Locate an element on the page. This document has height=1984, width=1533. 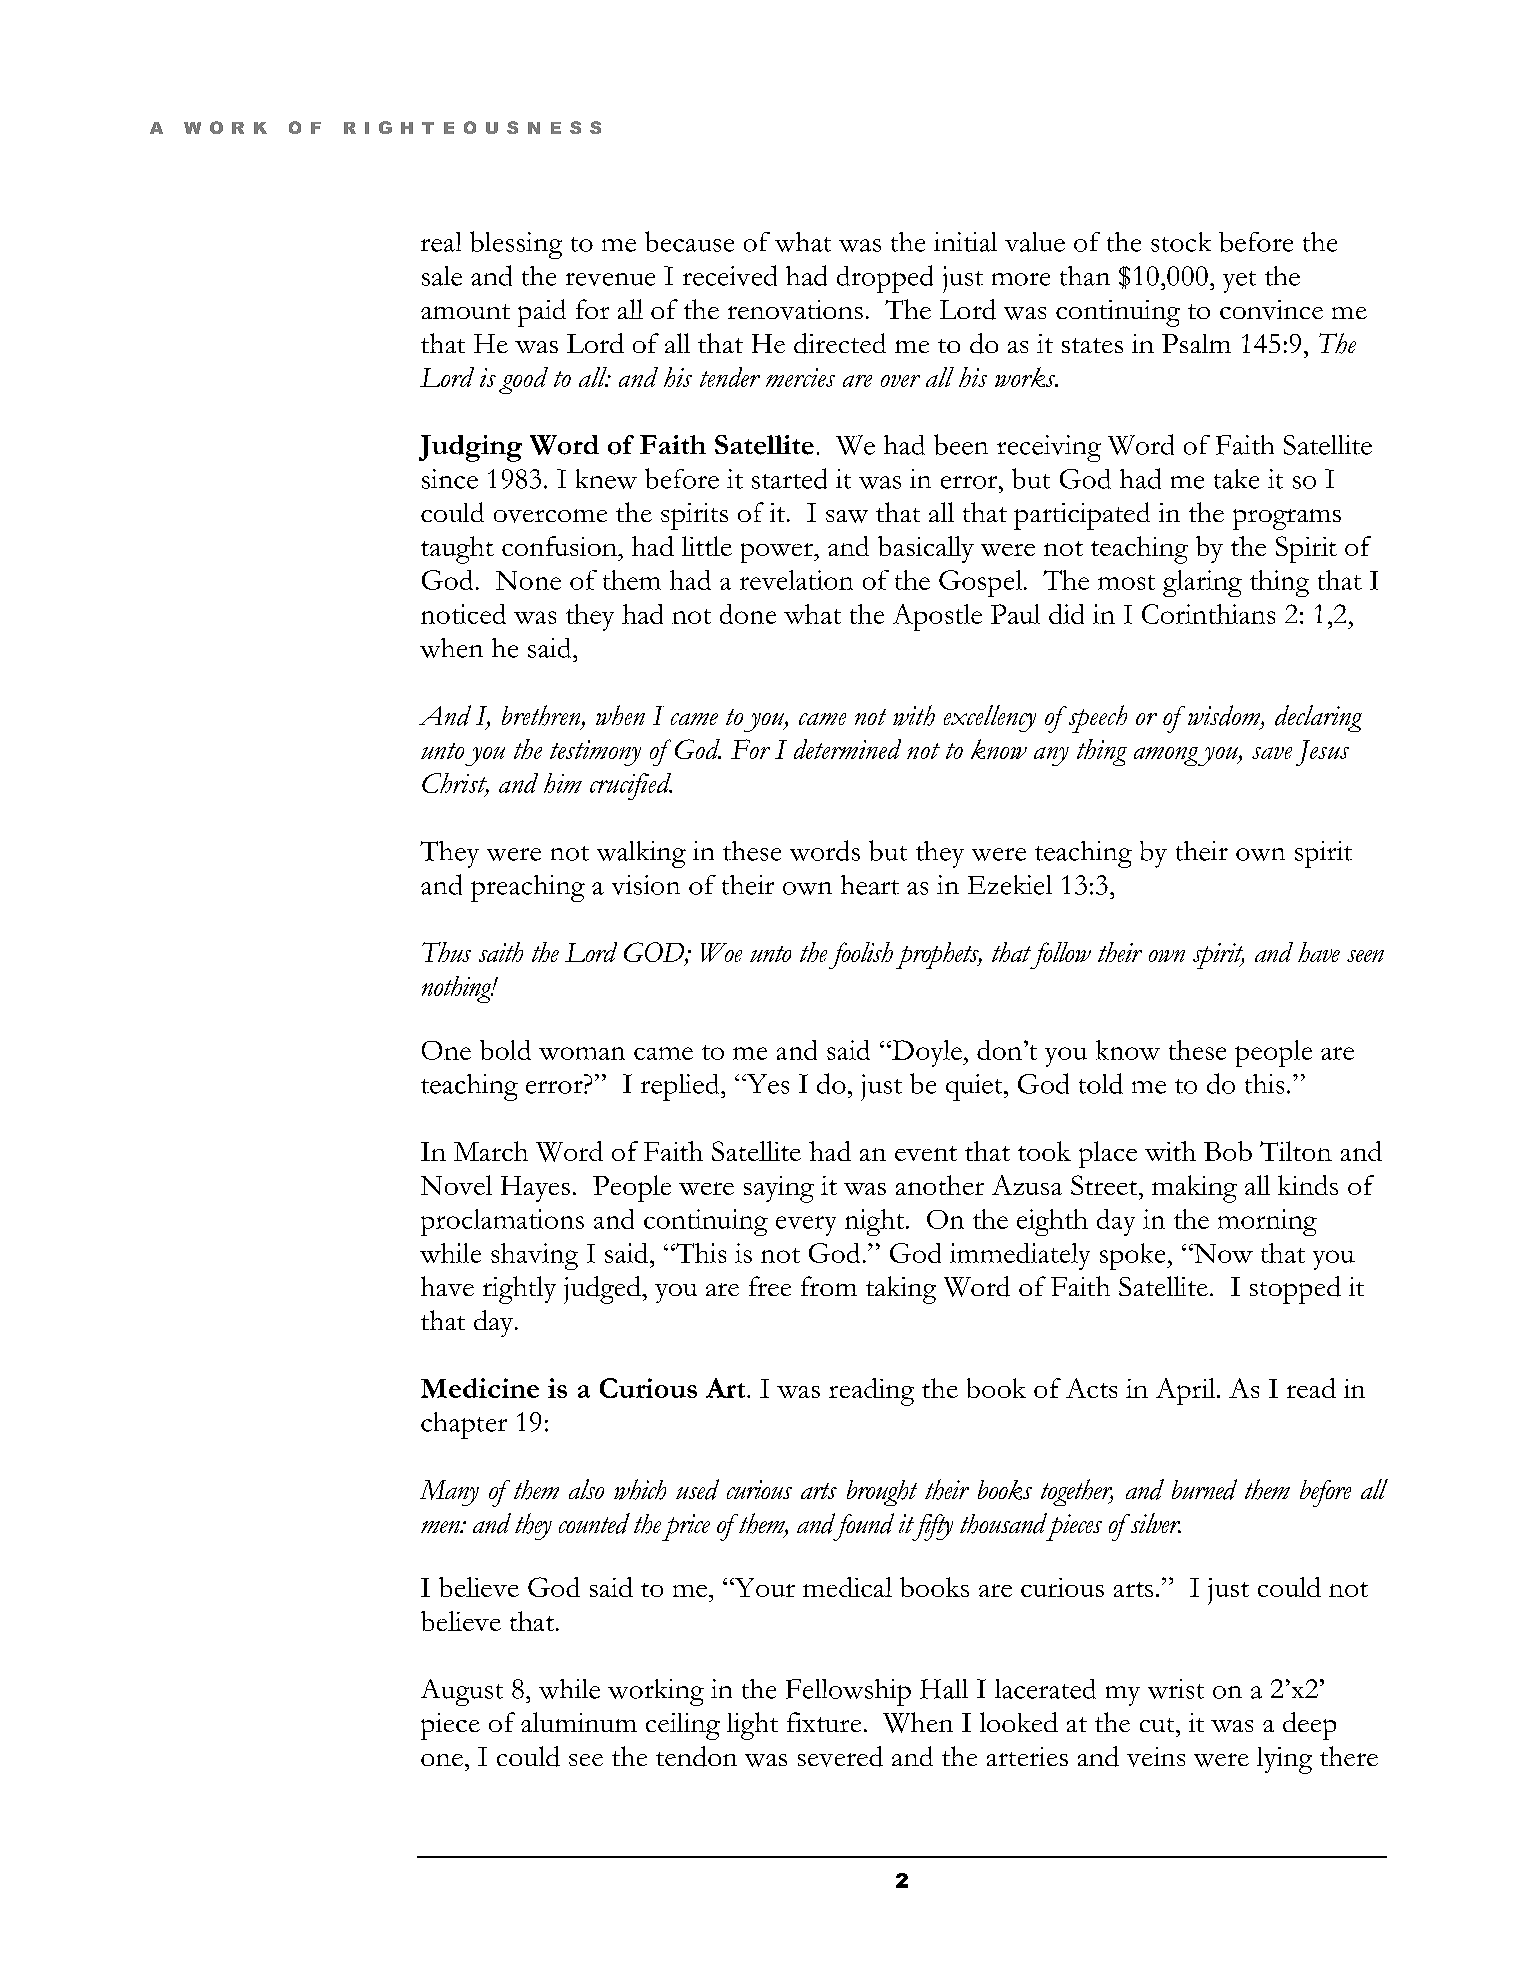
paid is located at coordinates (542, 313).
